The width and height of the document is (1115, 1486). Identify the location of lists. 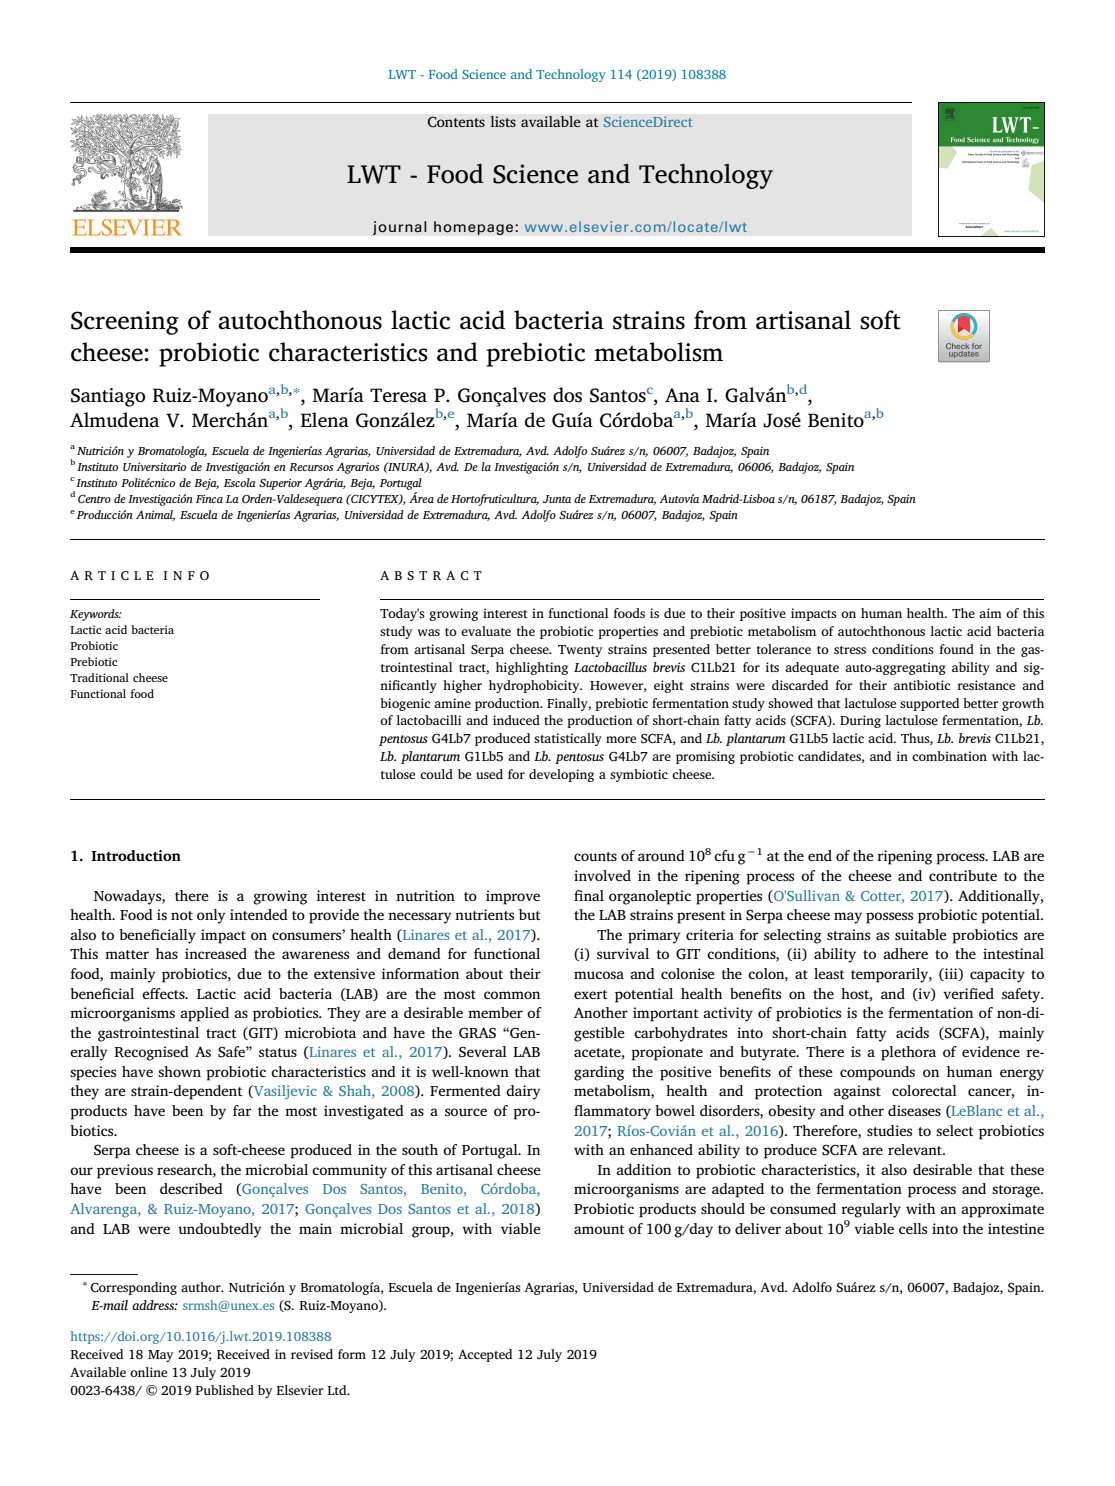
(503, 122).
